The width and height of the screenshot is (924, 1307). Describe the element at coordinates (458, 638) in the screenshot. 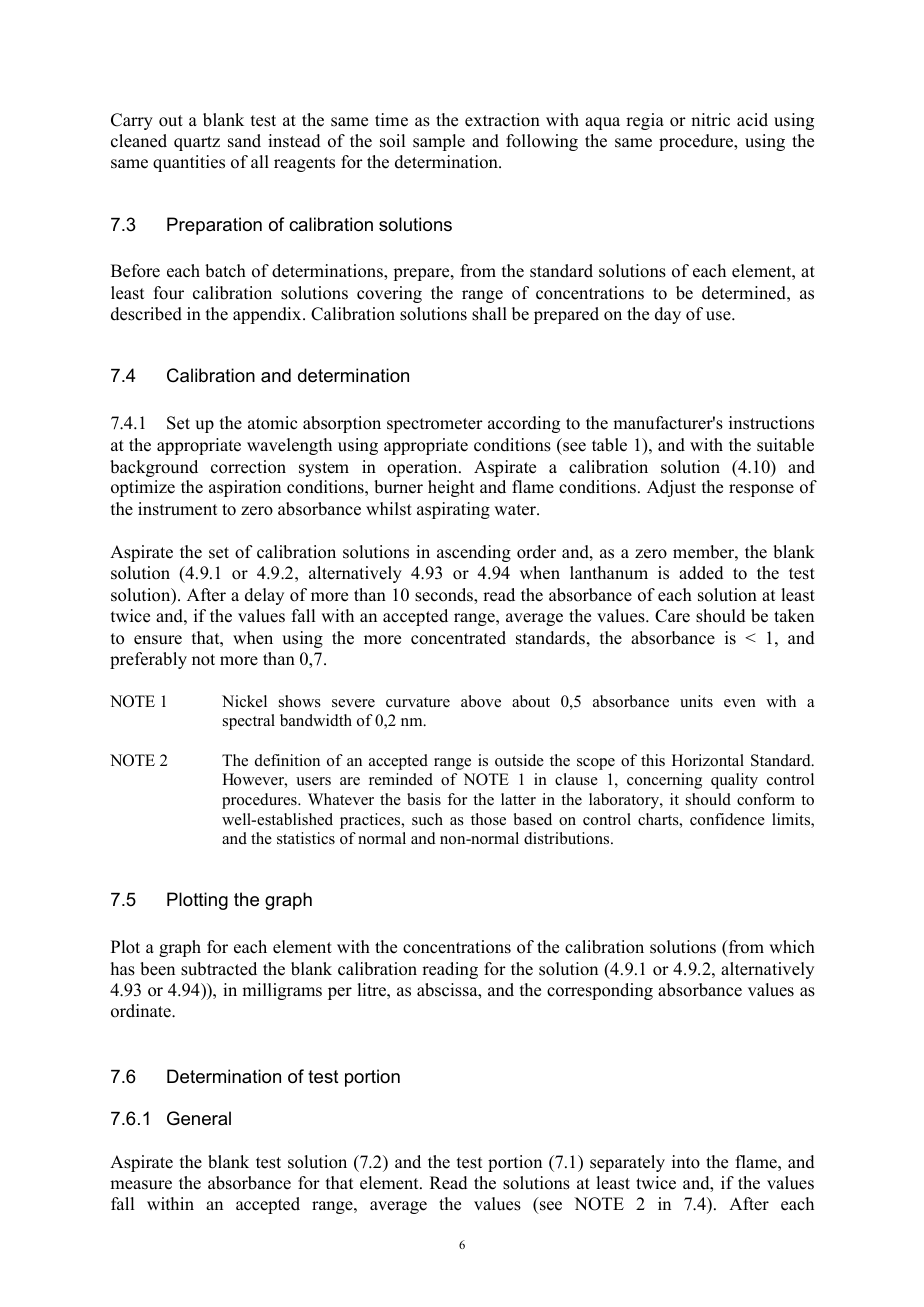

I see `concentrated` at that location.
